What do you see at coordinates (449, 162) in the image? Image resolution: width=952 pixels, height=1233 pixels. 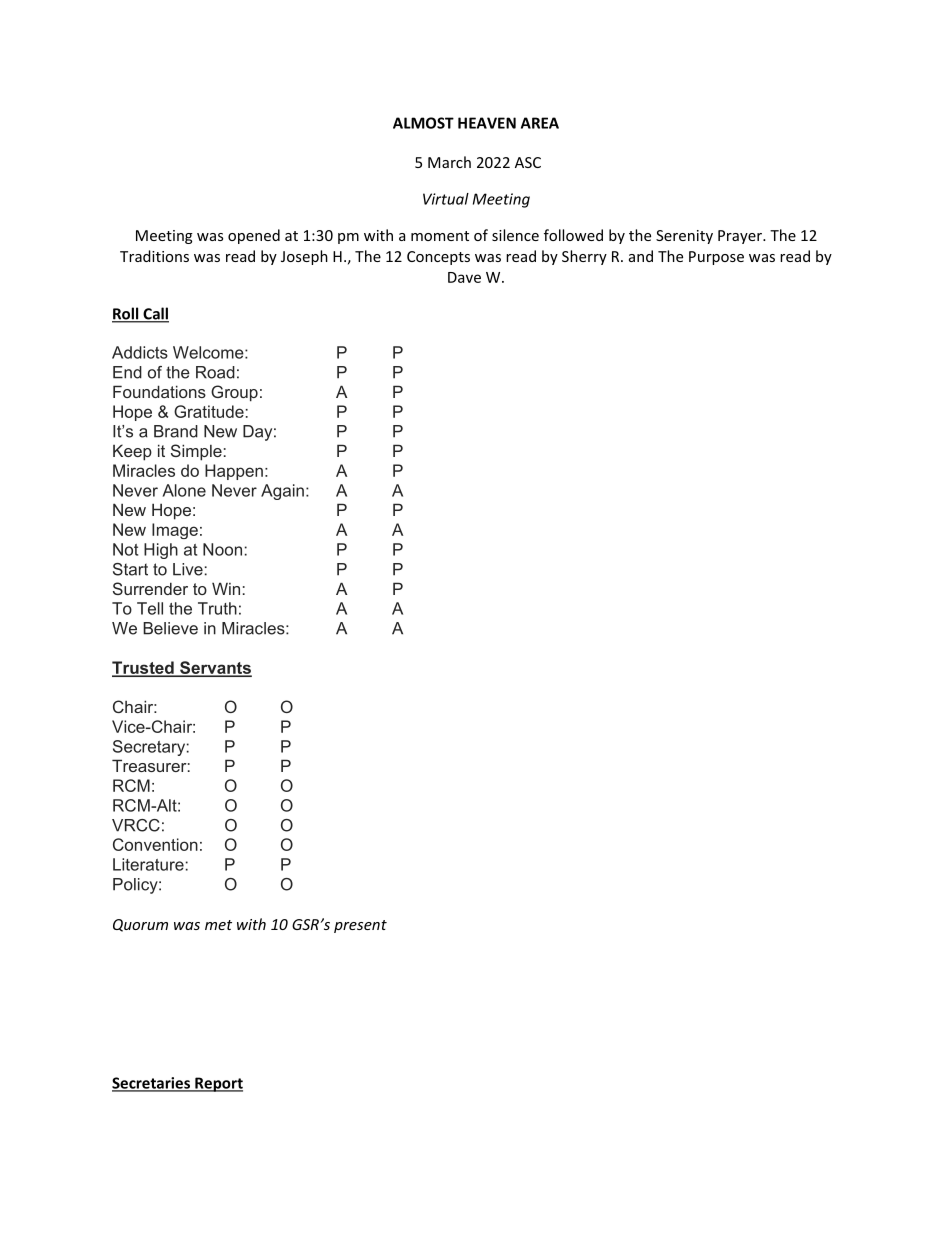 I see `March` at bounding box center [449, 162].
